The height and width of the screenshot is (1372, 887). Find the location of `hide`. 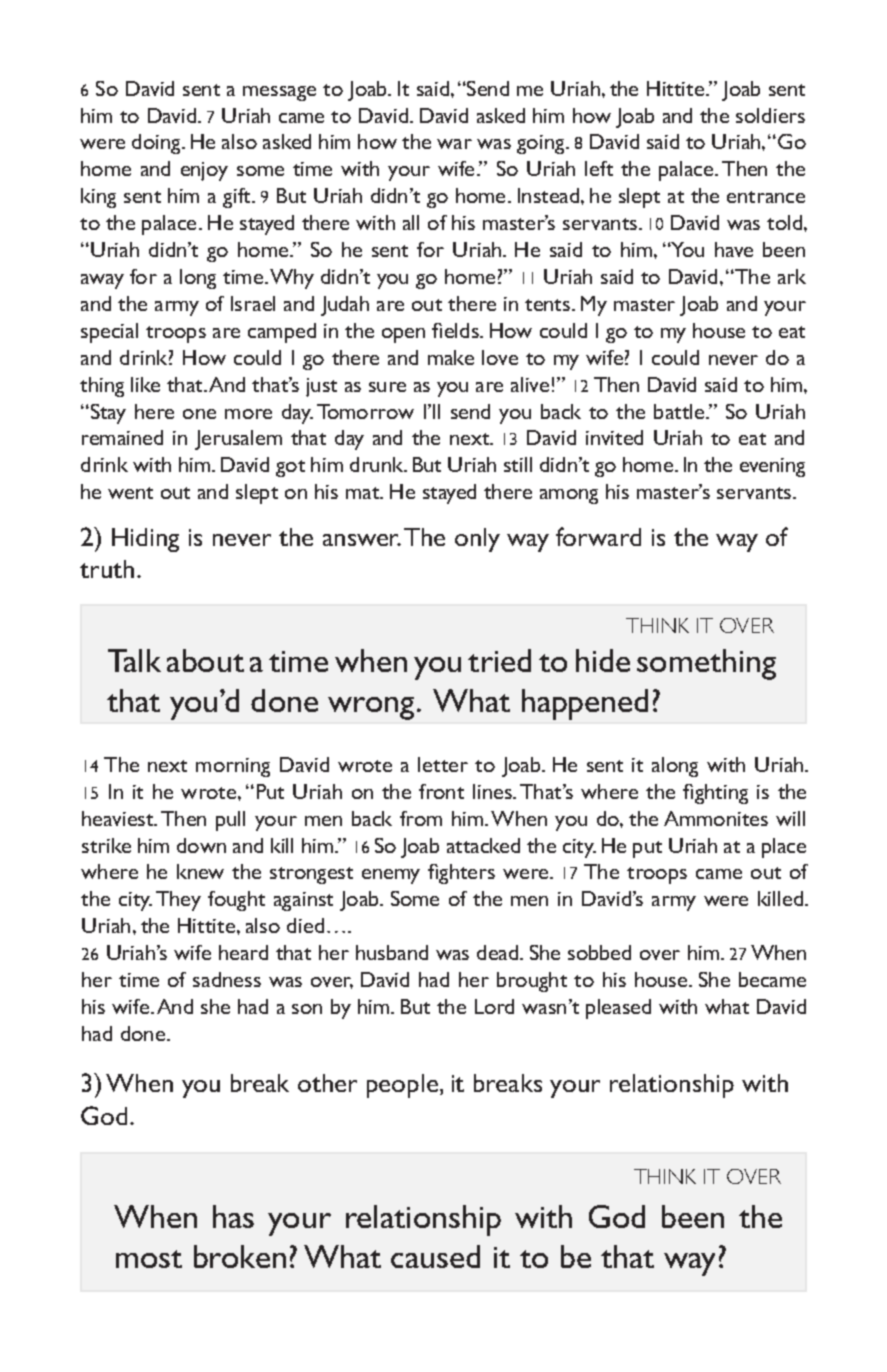

hide is located at coordinates (603, 660).
